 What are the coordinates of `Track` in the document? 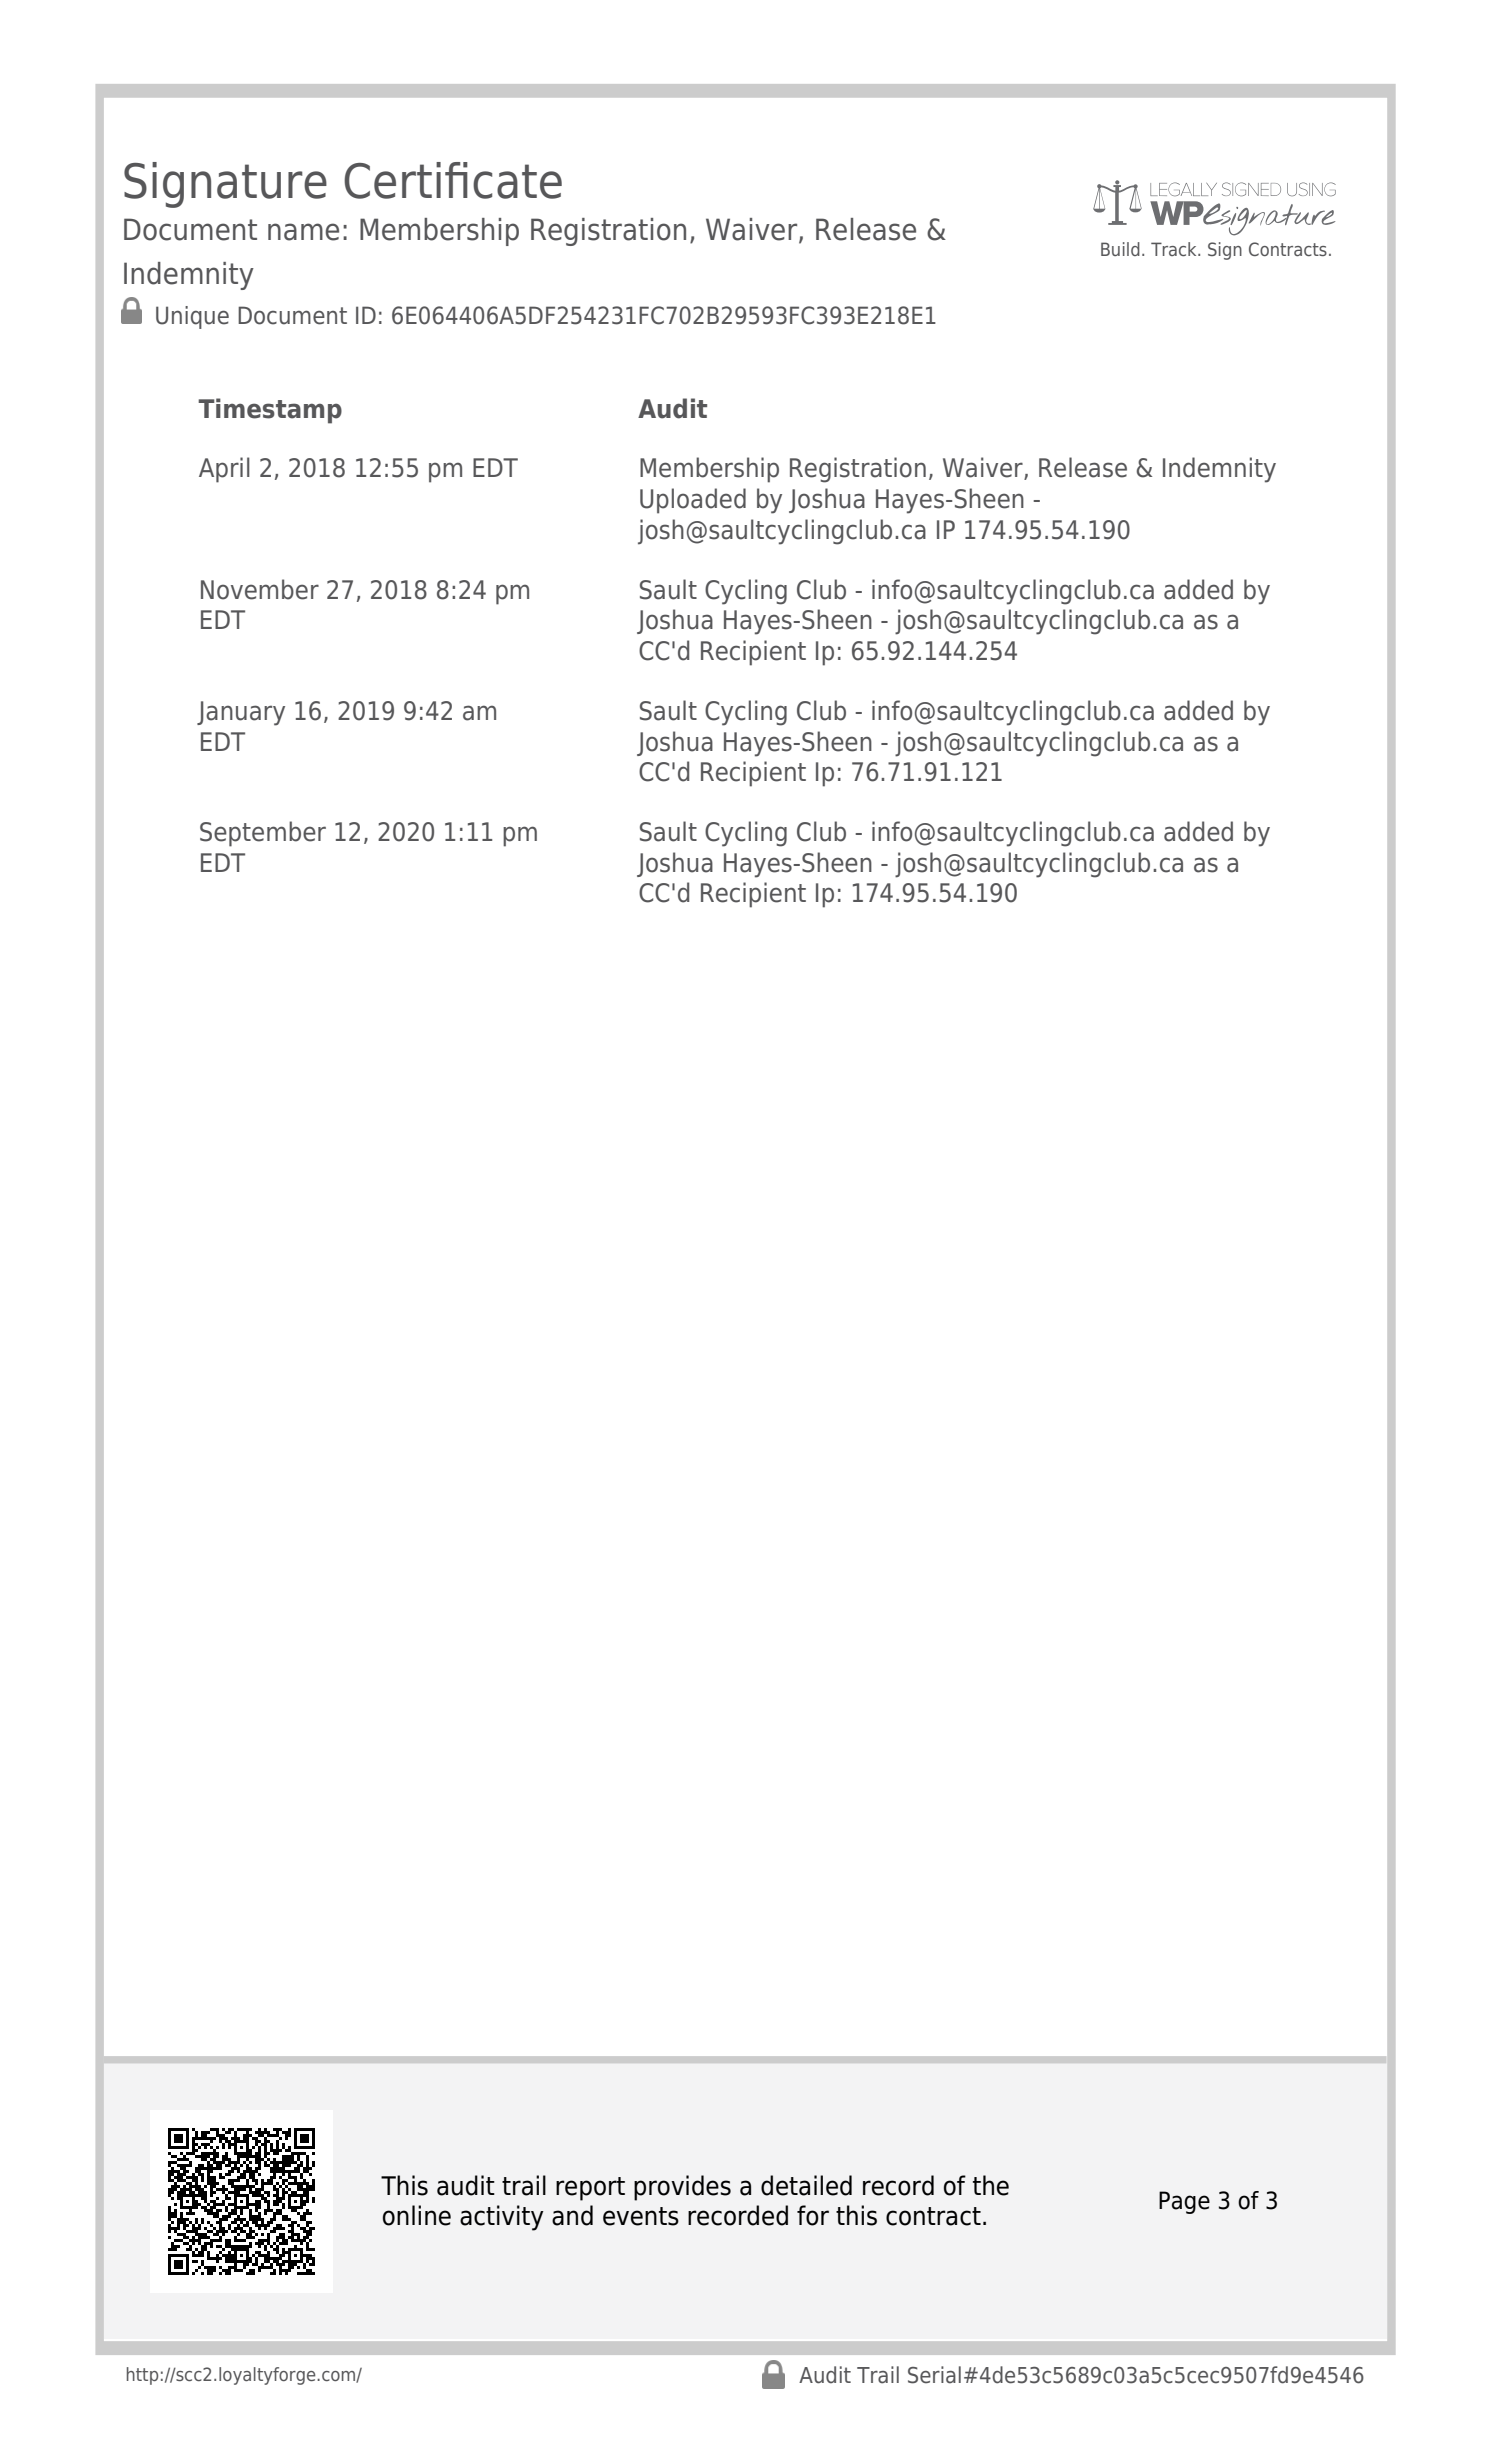 It's located at (1175, 249).
